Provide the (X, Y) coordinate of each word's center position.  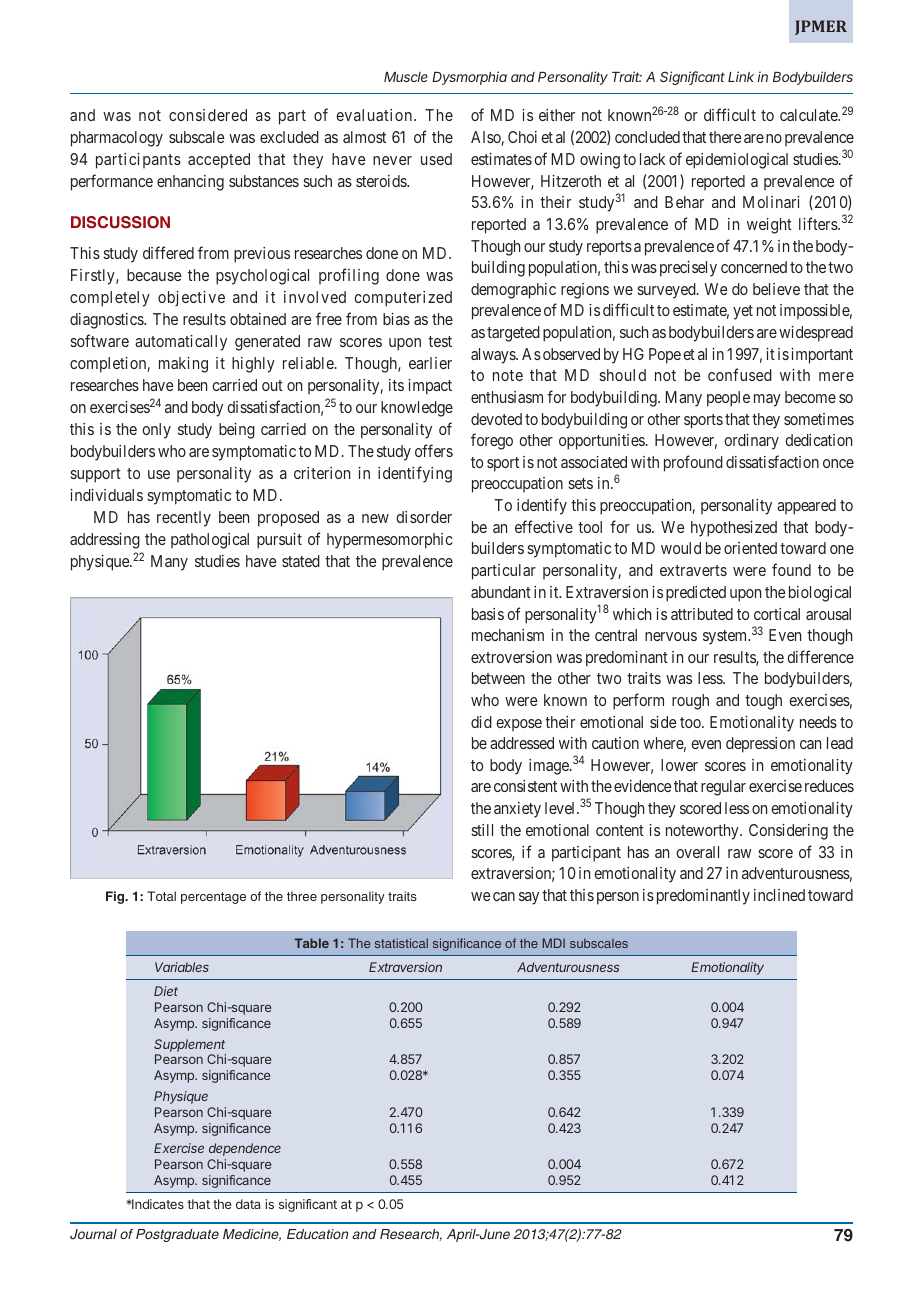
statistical (401, 943)
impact (430, 387)
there (725, 137)
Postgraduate (177, 1235)
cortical (777, 614)
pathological (210, 541)
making (183, 365)
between (498, 678)
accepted (219, 161)
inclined (779, 895)
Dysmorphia (469, 78)
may (767, 400)
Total (161, 896)
